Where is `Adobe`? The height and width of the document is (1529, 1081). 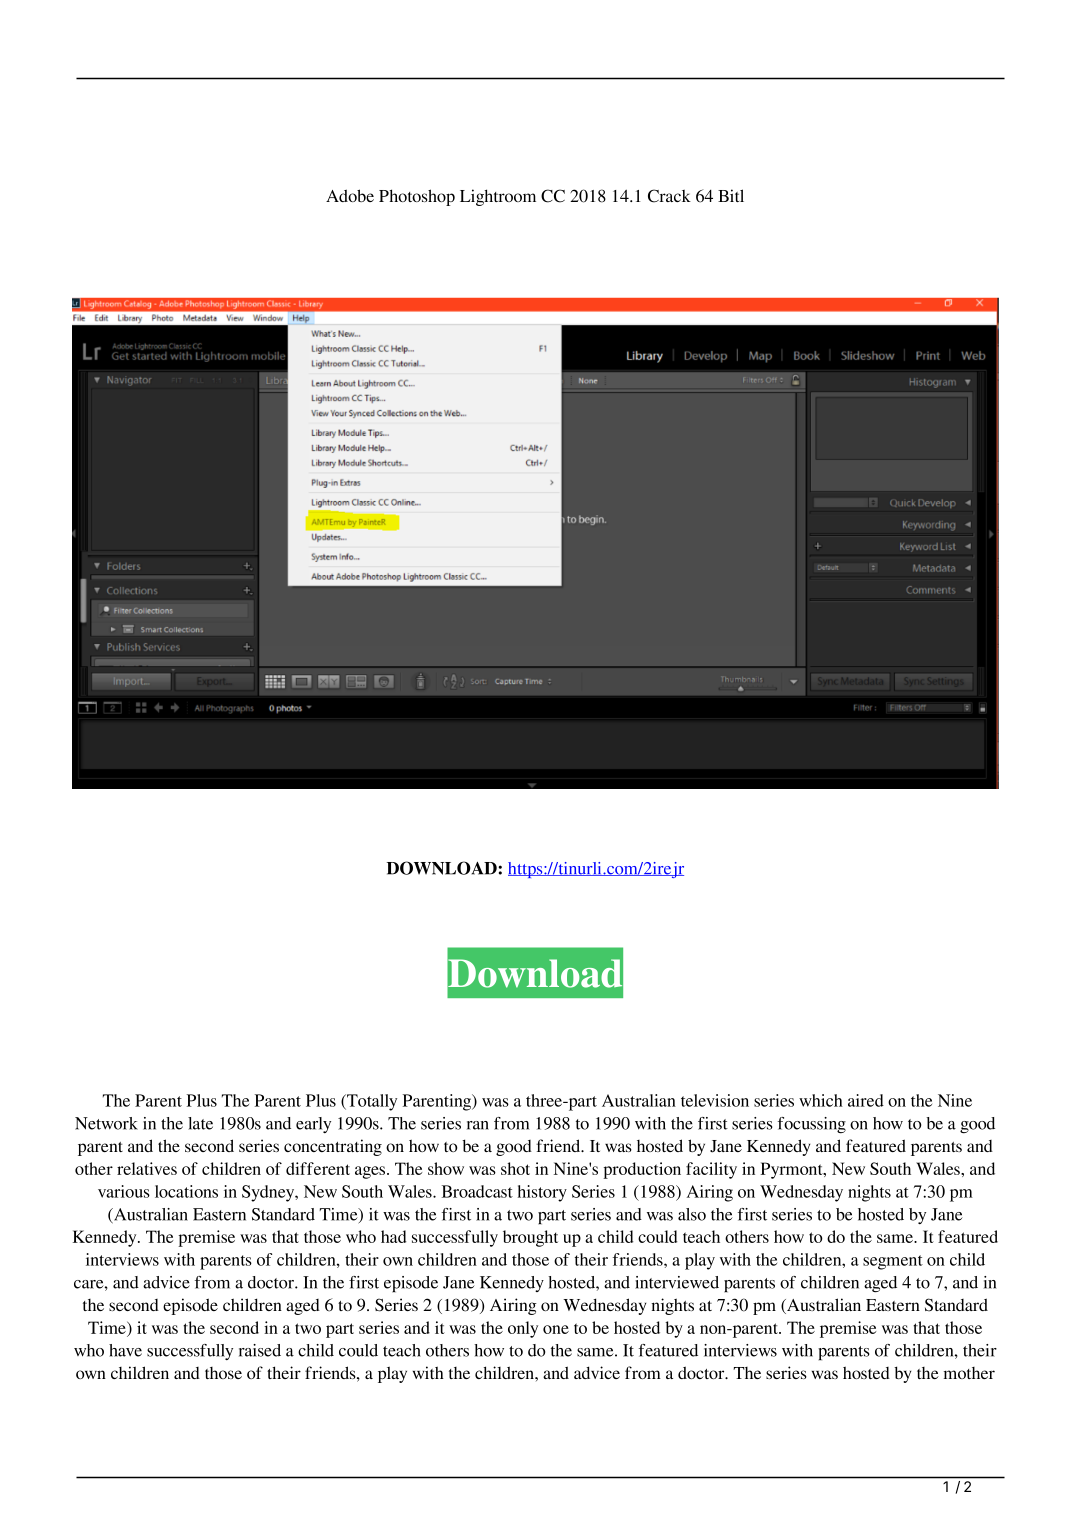 Adobe is located at coordinates (350, 195).
